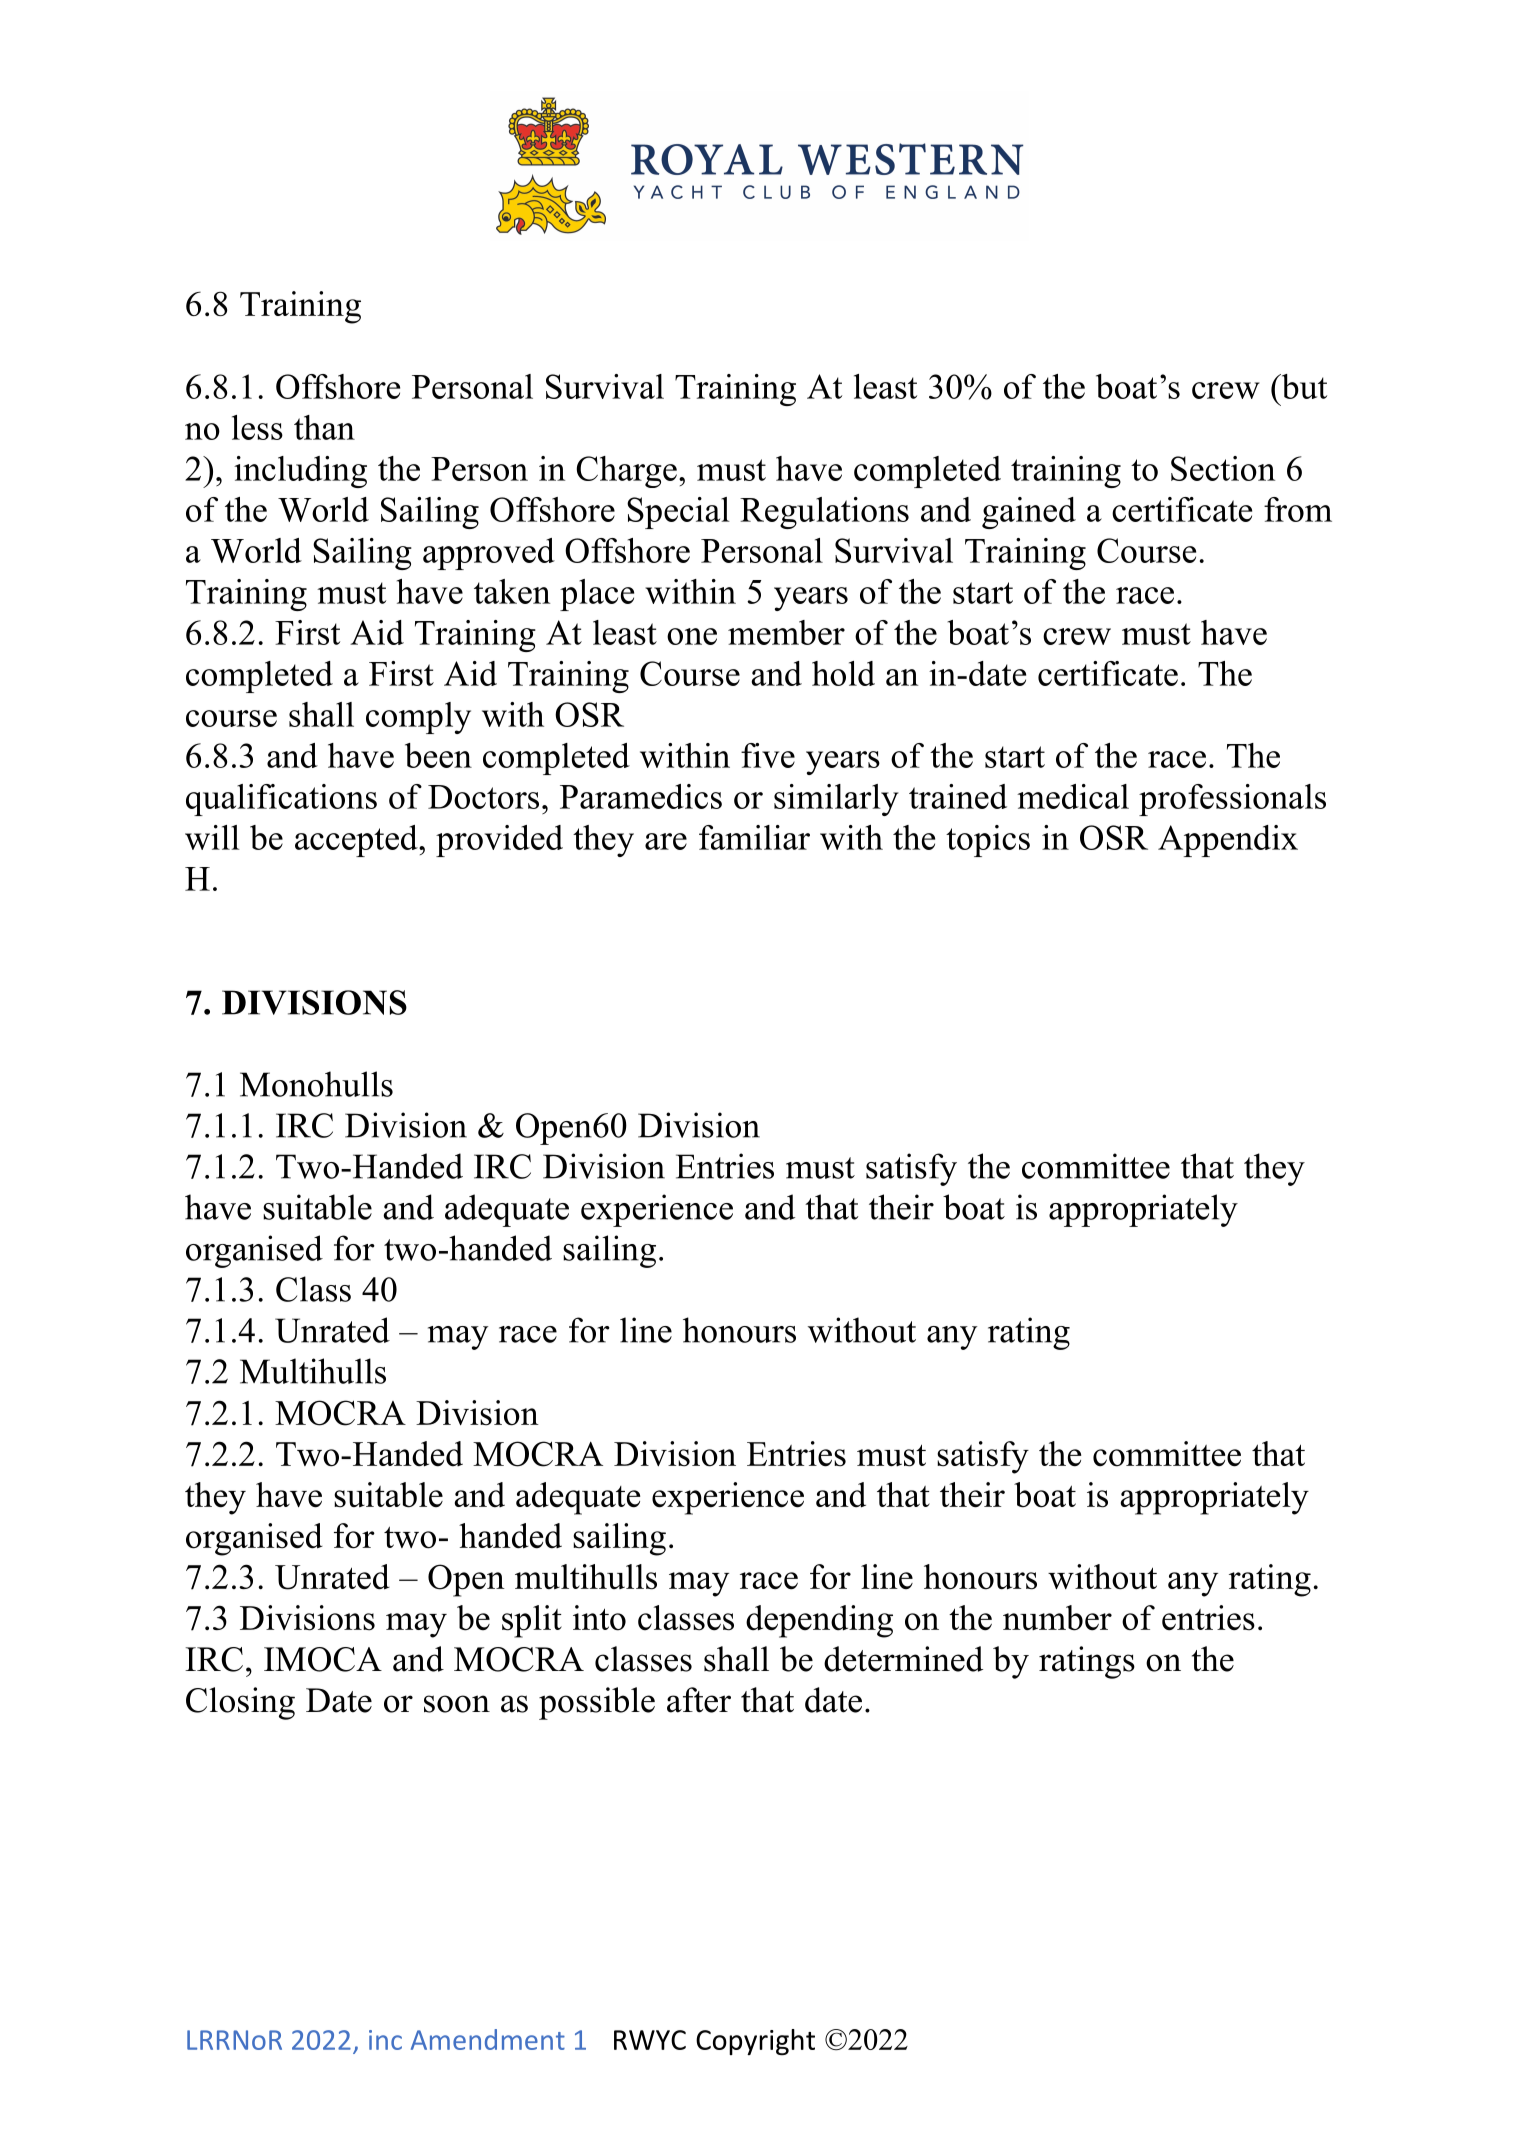 The height and width of the document is (2147, 1518). What do you see at coordinates (754, 837) in the document?
I see `familiar` at bounding box center [754, 837].
